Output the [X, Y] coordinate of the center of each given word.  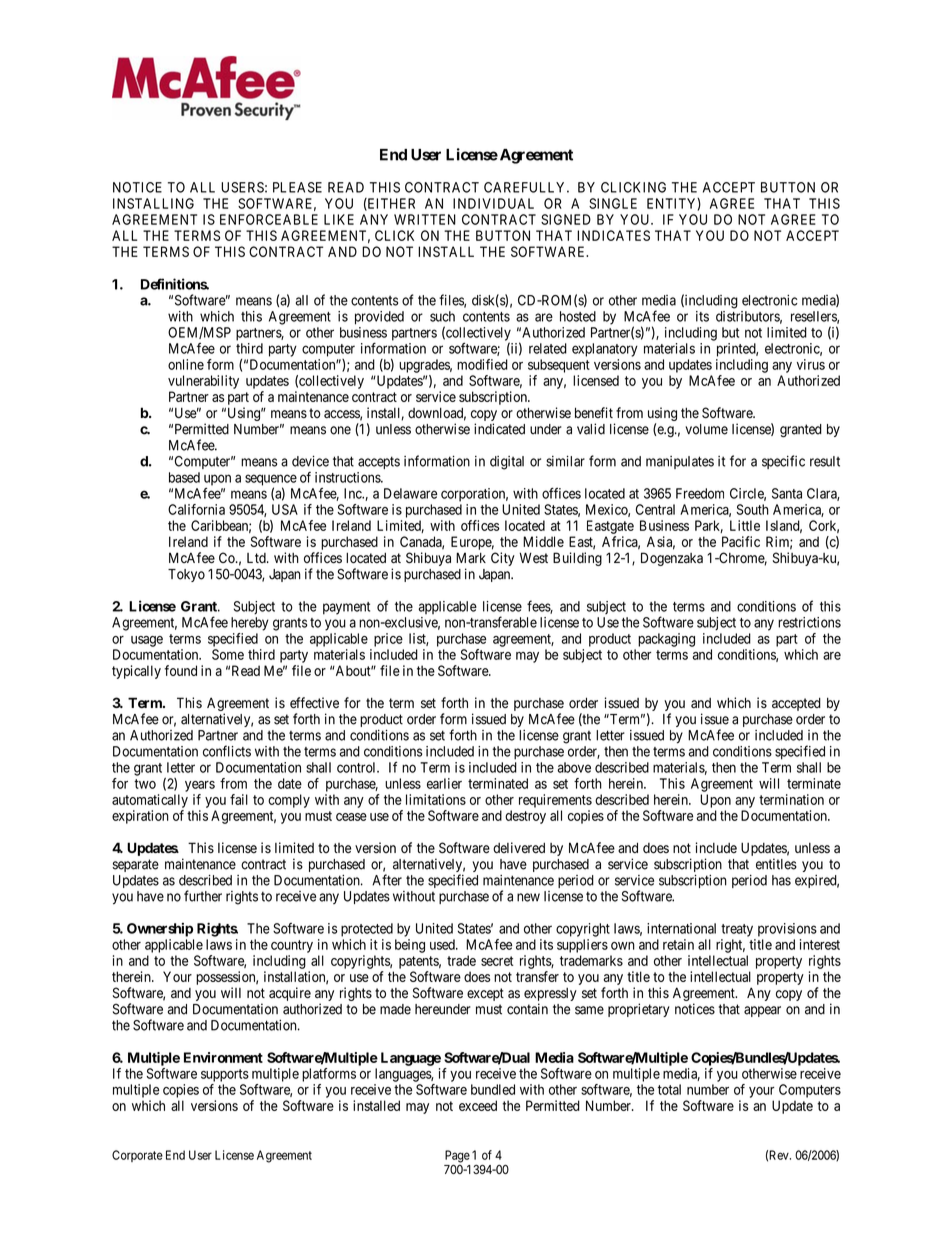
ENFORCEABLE [269, 219]
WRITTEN [425, 219]
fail [239, 799]
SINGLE [613, 203]
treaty [737, 930]
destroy [525, 817]
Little [745, 525]
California [196, 509]
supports [225, 1075]
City [503, 559]
